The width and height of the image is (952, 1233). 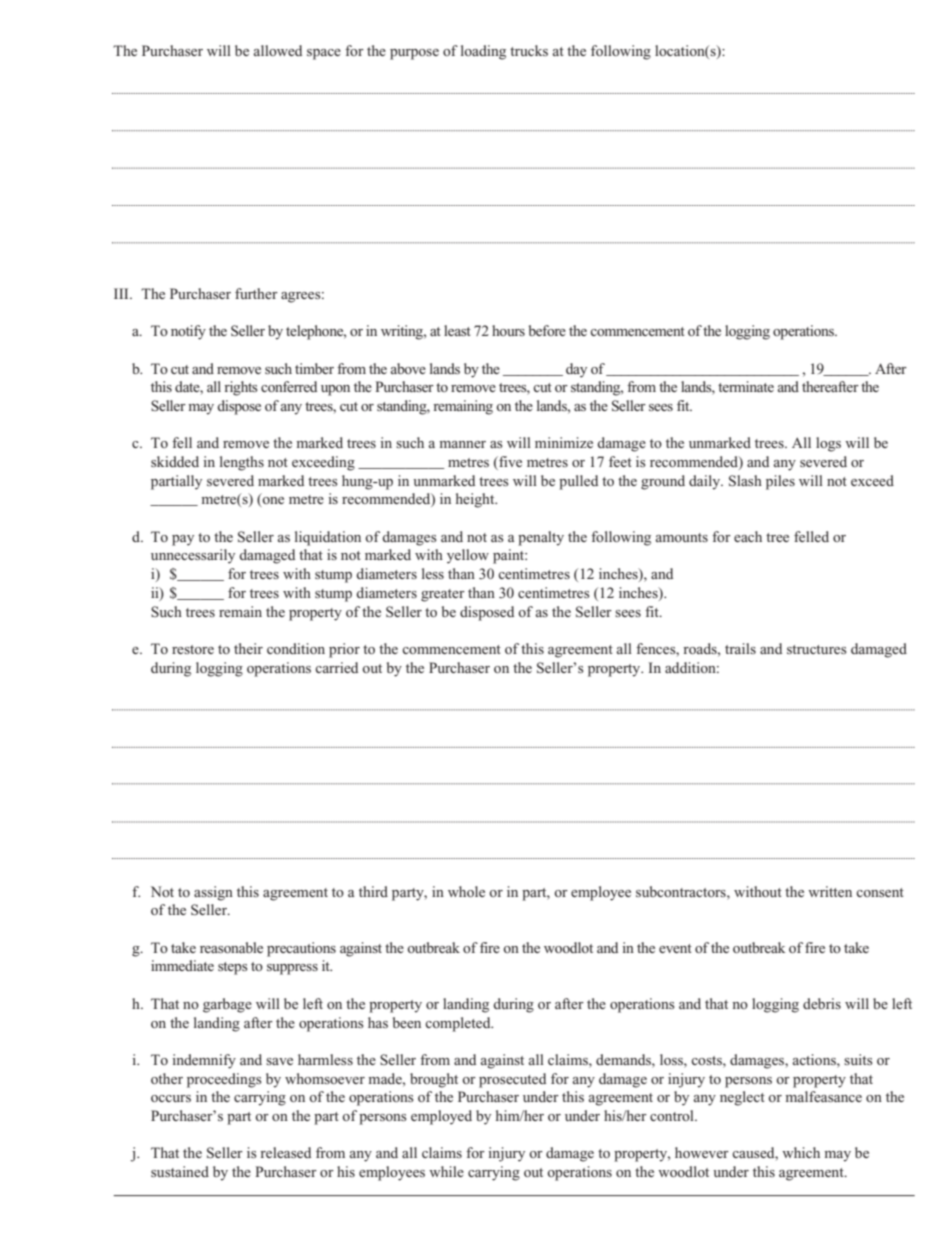 I want to click on loading, so click(x=483, y=52).
